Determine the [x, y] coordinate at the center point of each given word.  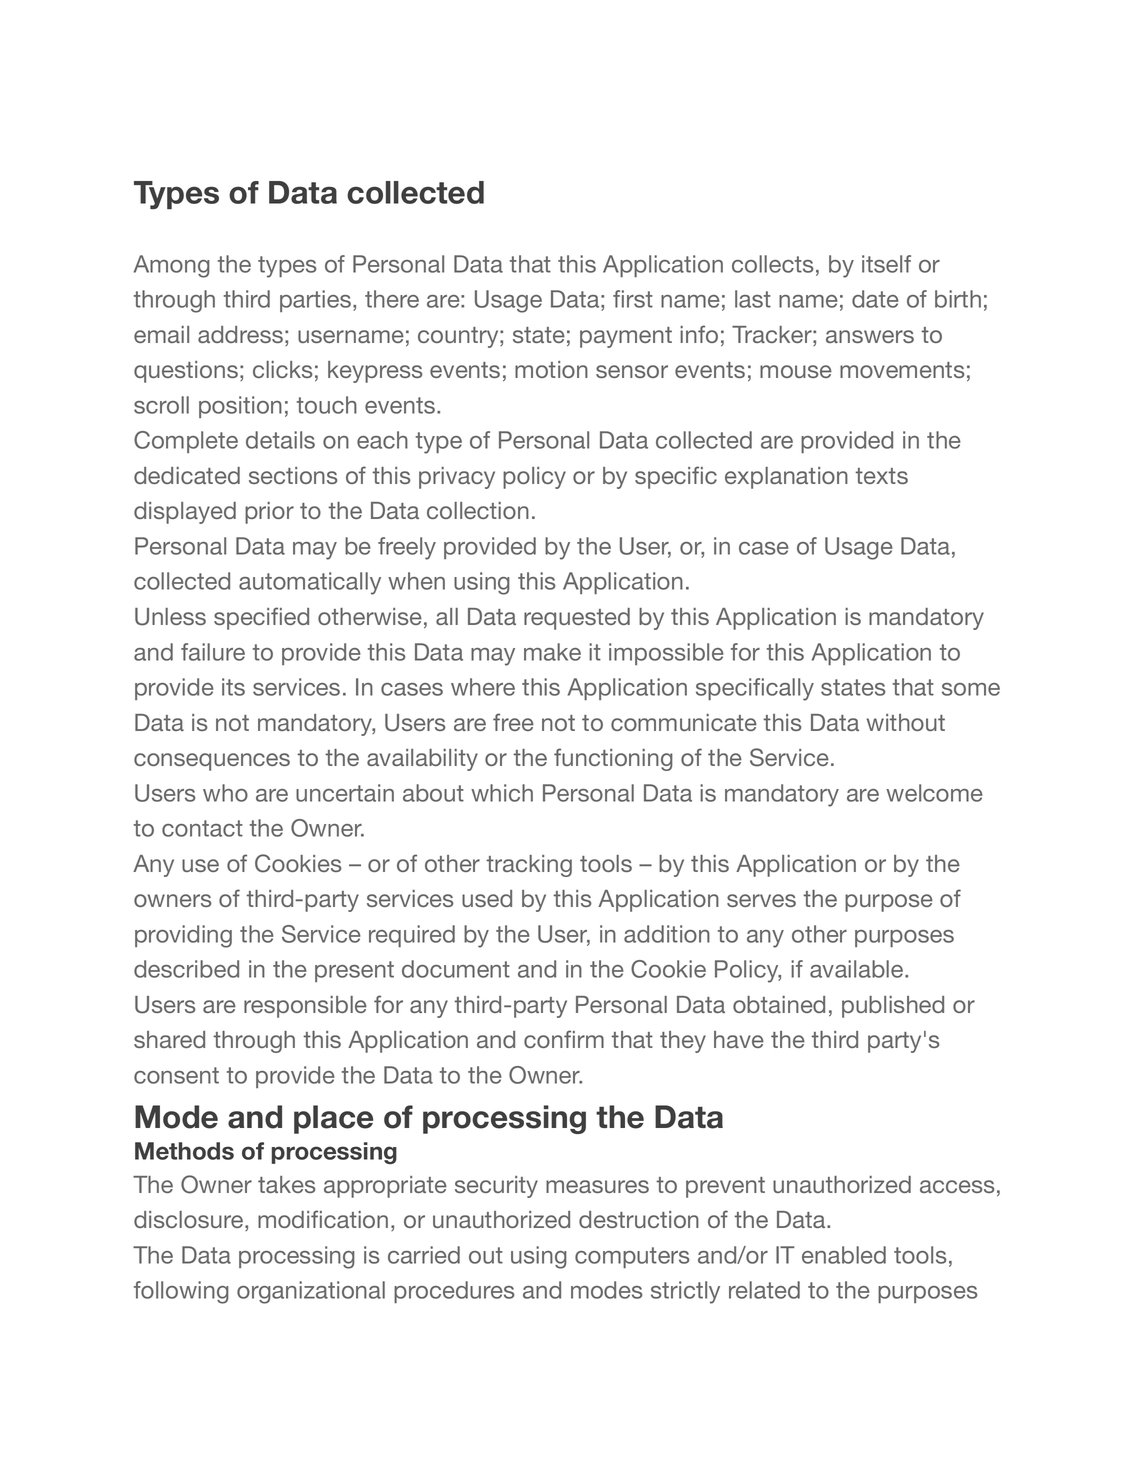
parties [317, 301]
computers [632, 1257]
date [875, 299]
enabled [844, 1255]
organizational [311, 1292]
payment [626, 337]
